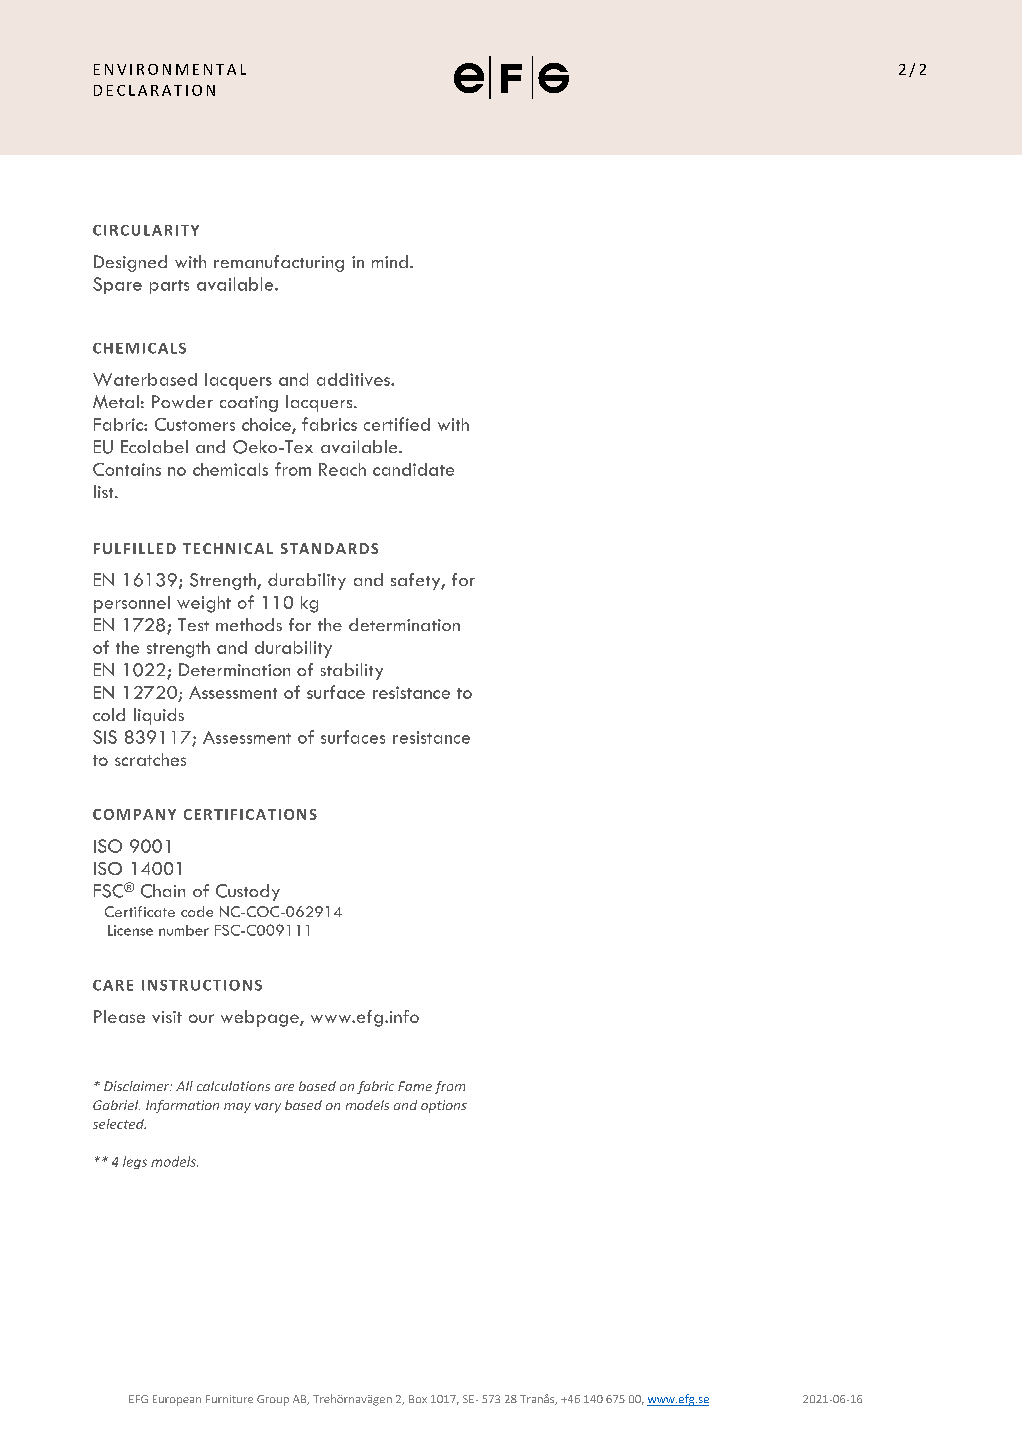 This screenshot has width=1022, height=1446. What do you see at coordinates (250, 814) in the screenshot?
I see `CERTIFICATIONS` at bounding box center [250, 814].
